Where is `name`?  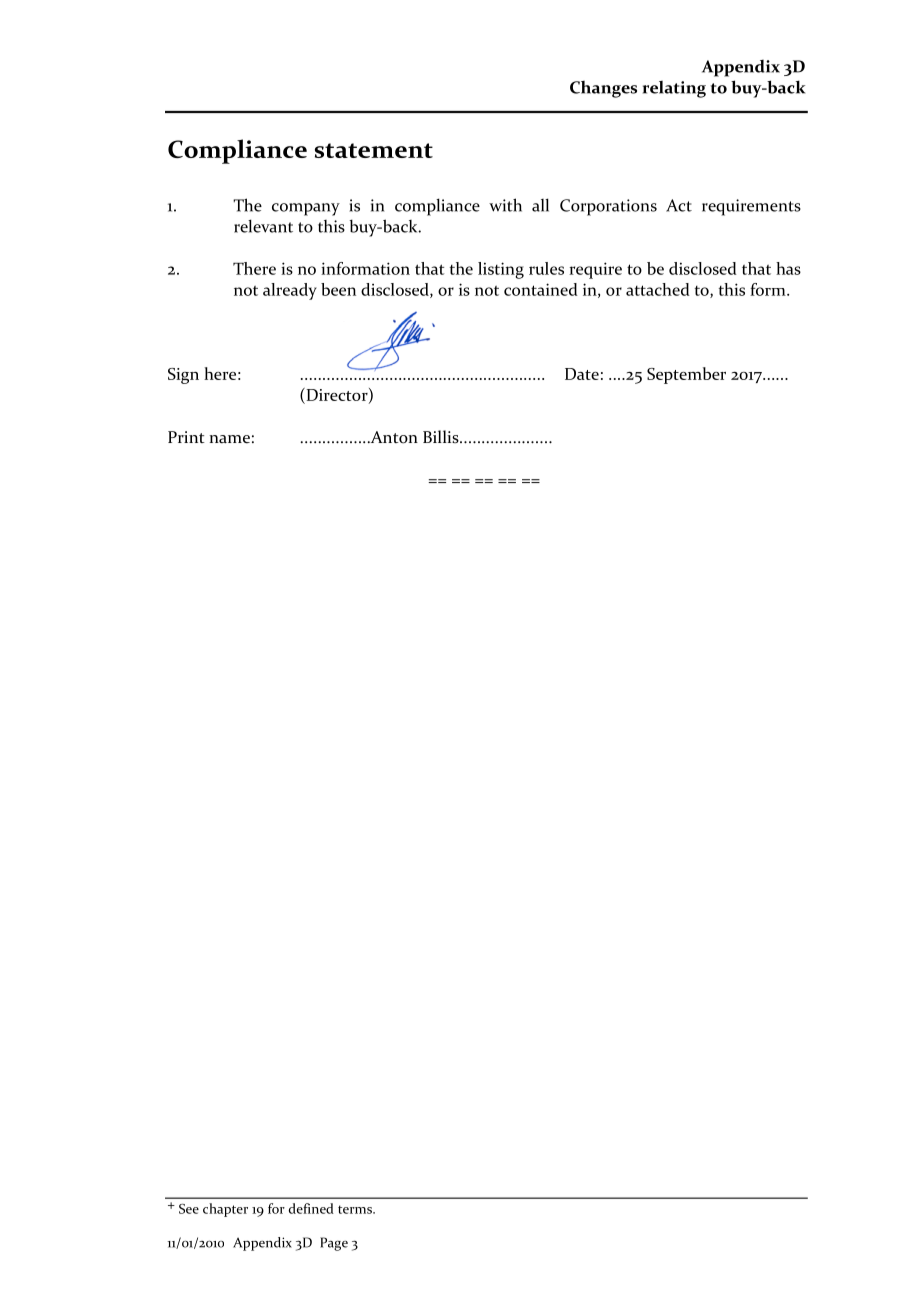
name is located at coordinates (229, 439).
